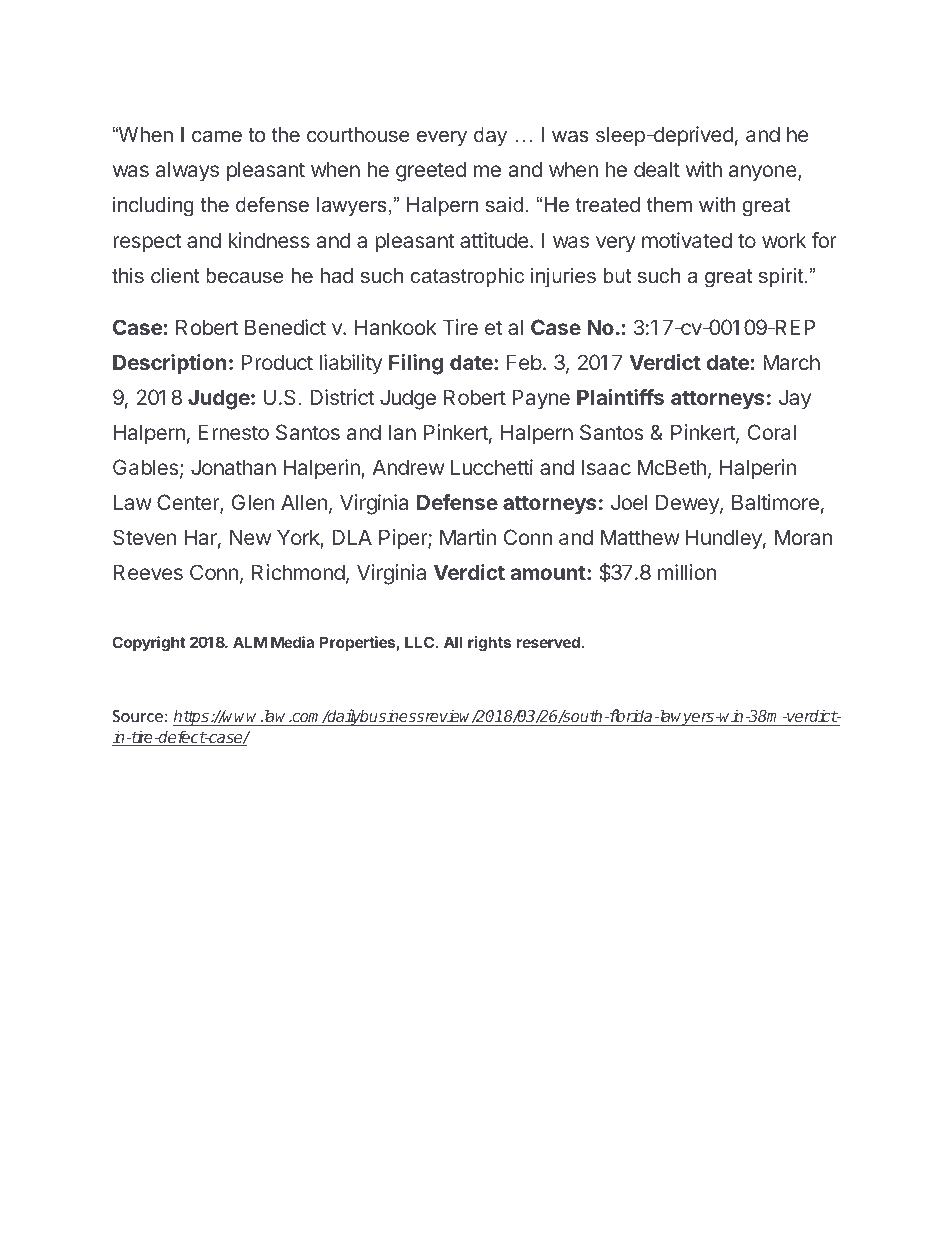 The image size is (952, 1233). What do you see at coordinates (234, 432) in the page?
I see `Ernesto` at bounding box center [234, 432].
